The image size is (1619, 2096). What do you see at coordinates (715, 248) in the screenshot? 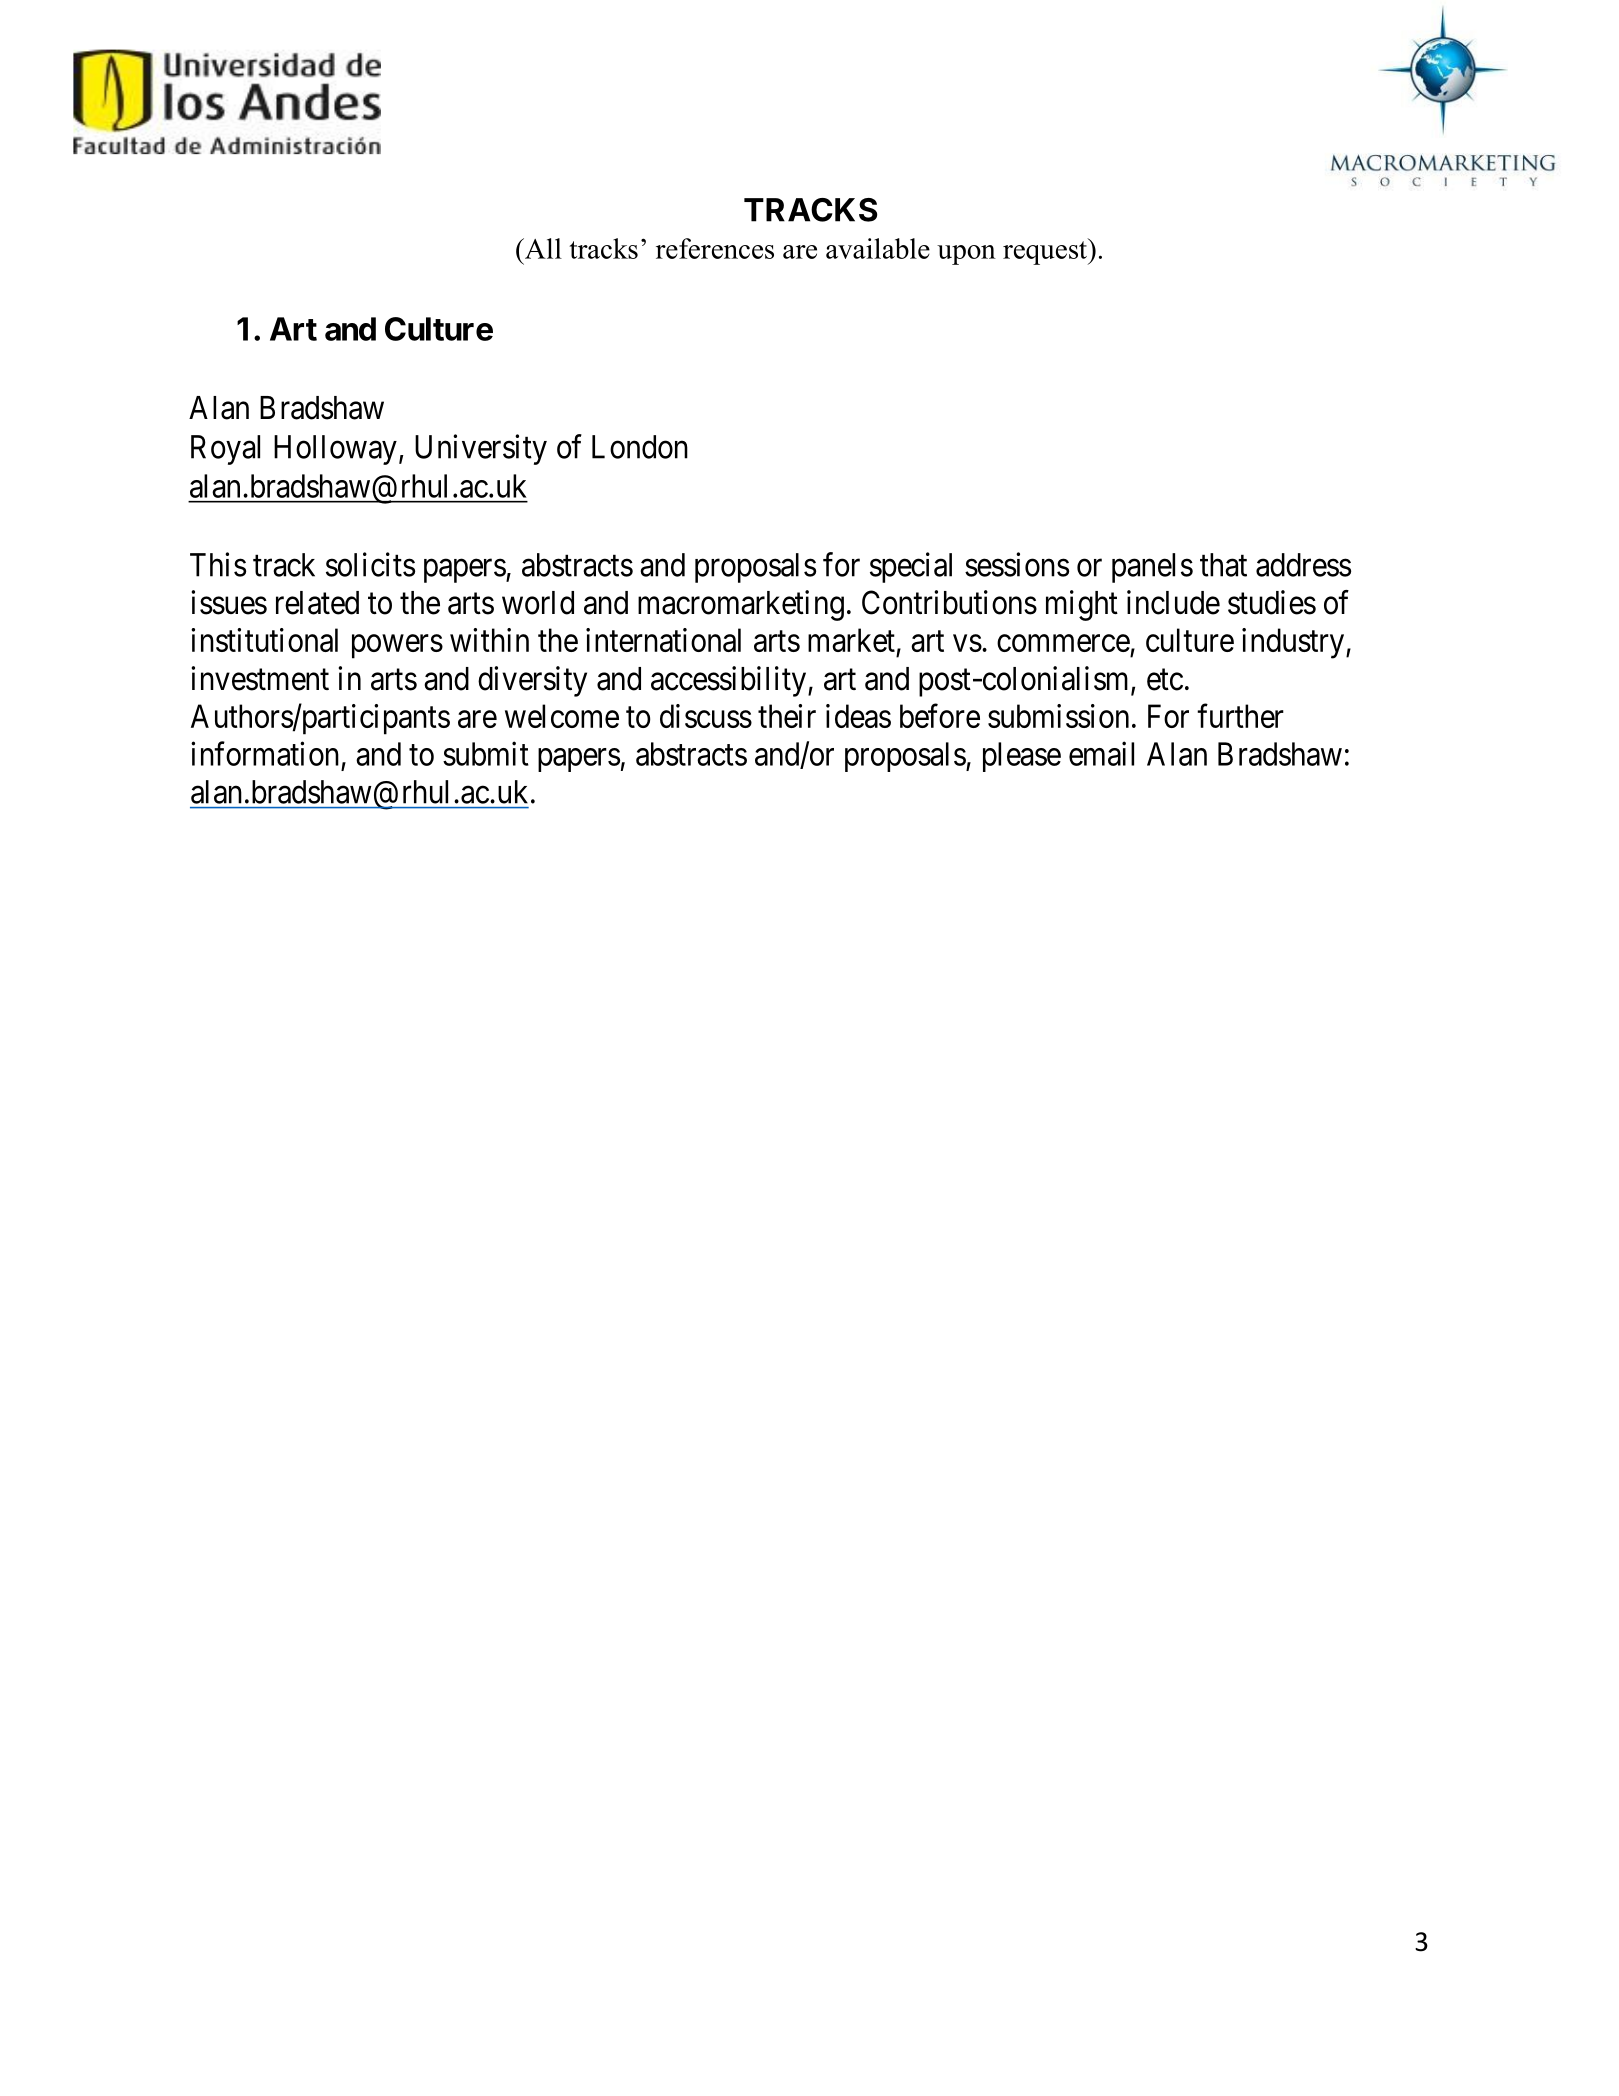
I see `references` at bounding box center [715, 248].
